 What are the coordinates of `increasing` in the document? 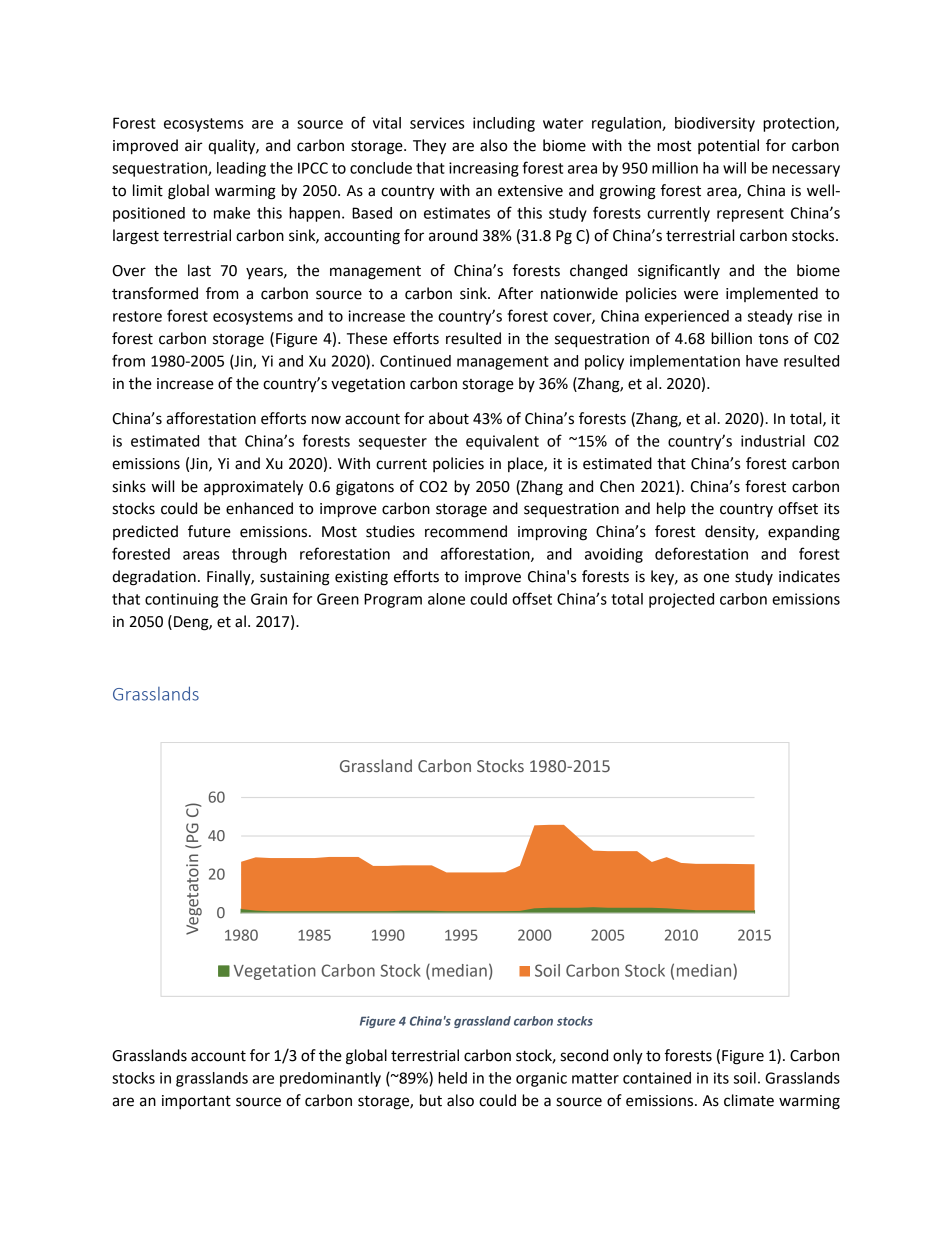 It's located at (484, 169).
